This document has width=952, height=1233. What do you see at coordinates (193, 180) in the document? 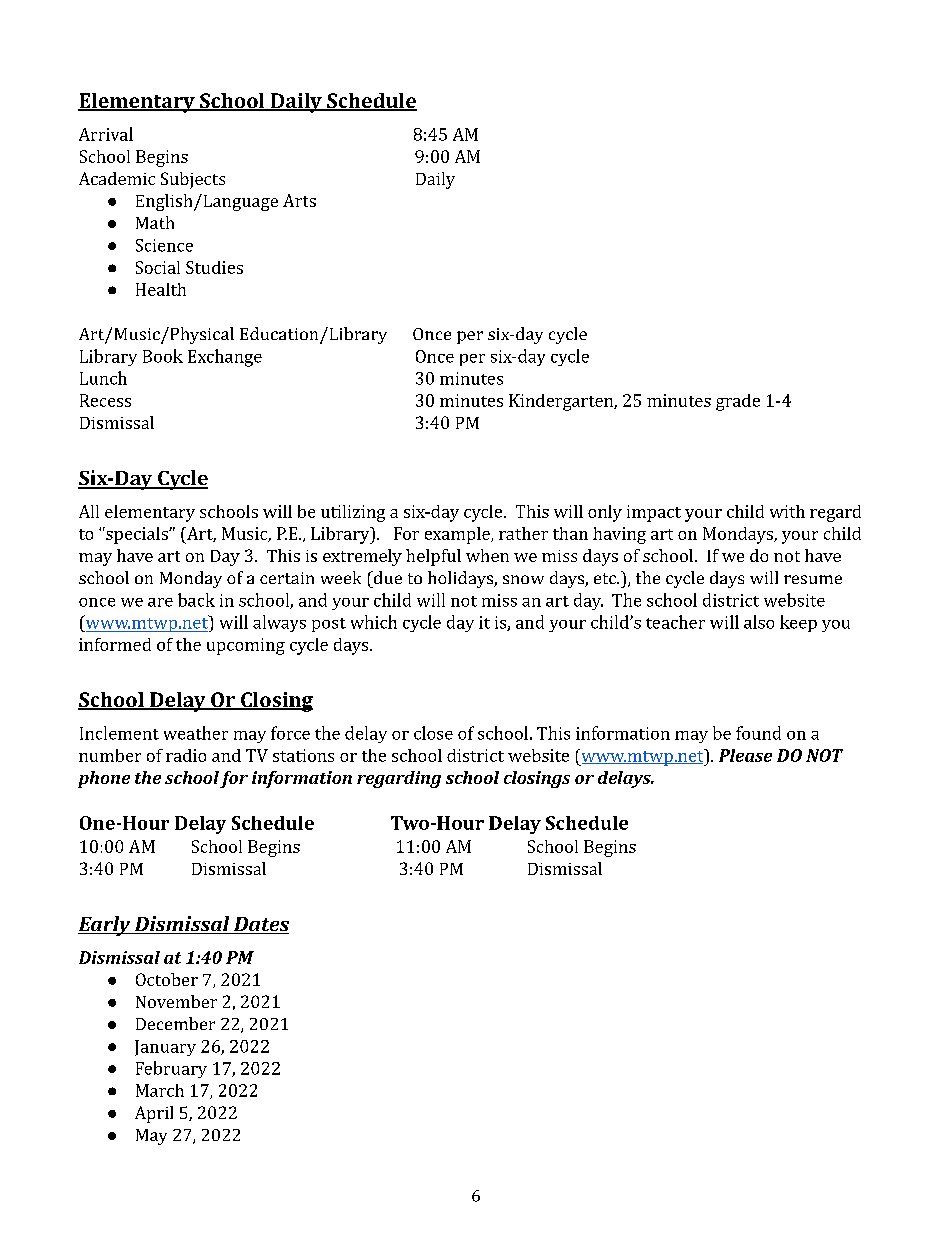
I see `Subjects` at bounding box center [193, 180].
